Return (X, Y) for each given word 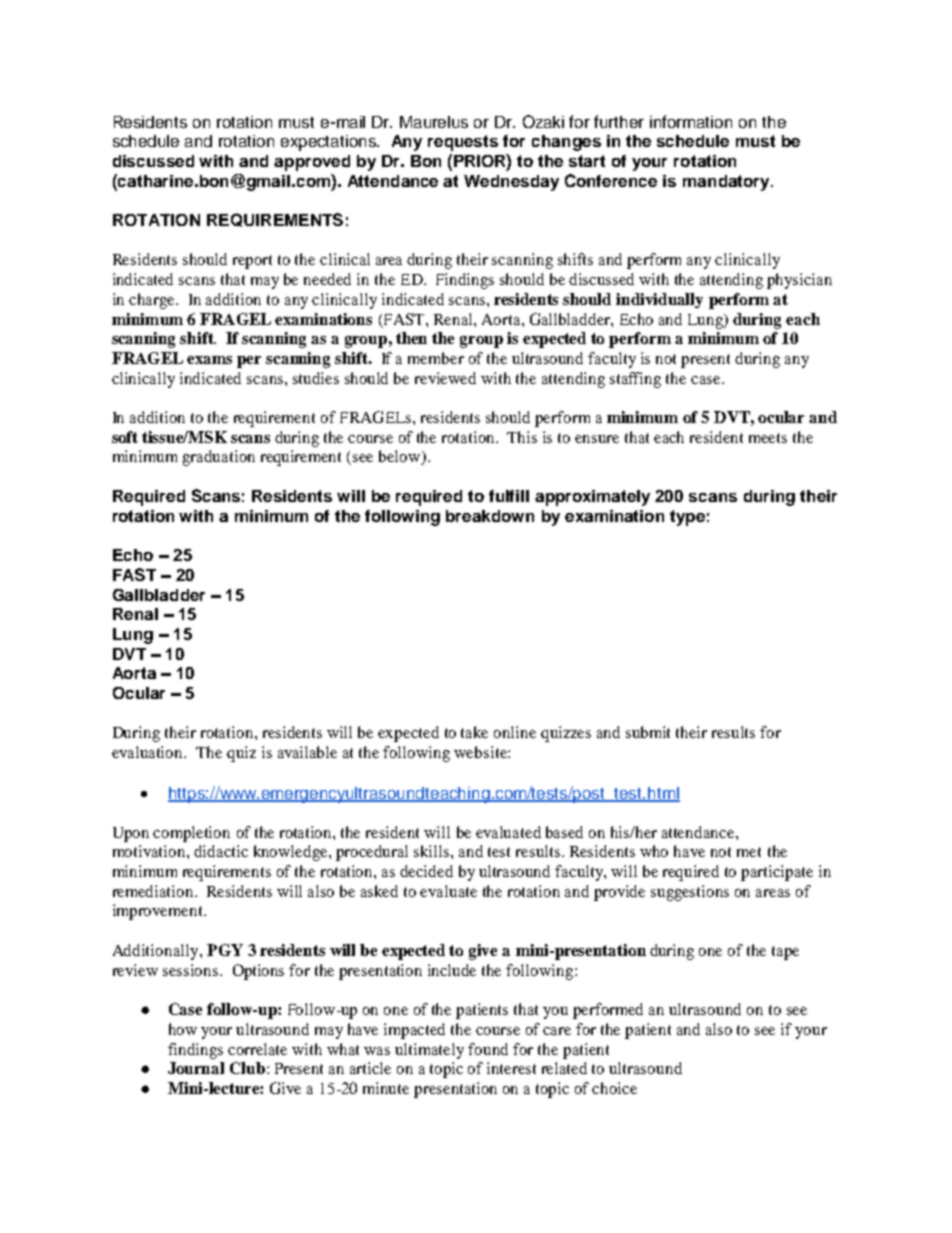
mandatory (727, 183)
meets (768, 438)
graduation (219, 458)
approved (312, 163)
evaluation (149, 752)
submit (648, 732)
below (401, 457)
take (474, 732)
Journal (196, 1068)
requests (463, 143)
